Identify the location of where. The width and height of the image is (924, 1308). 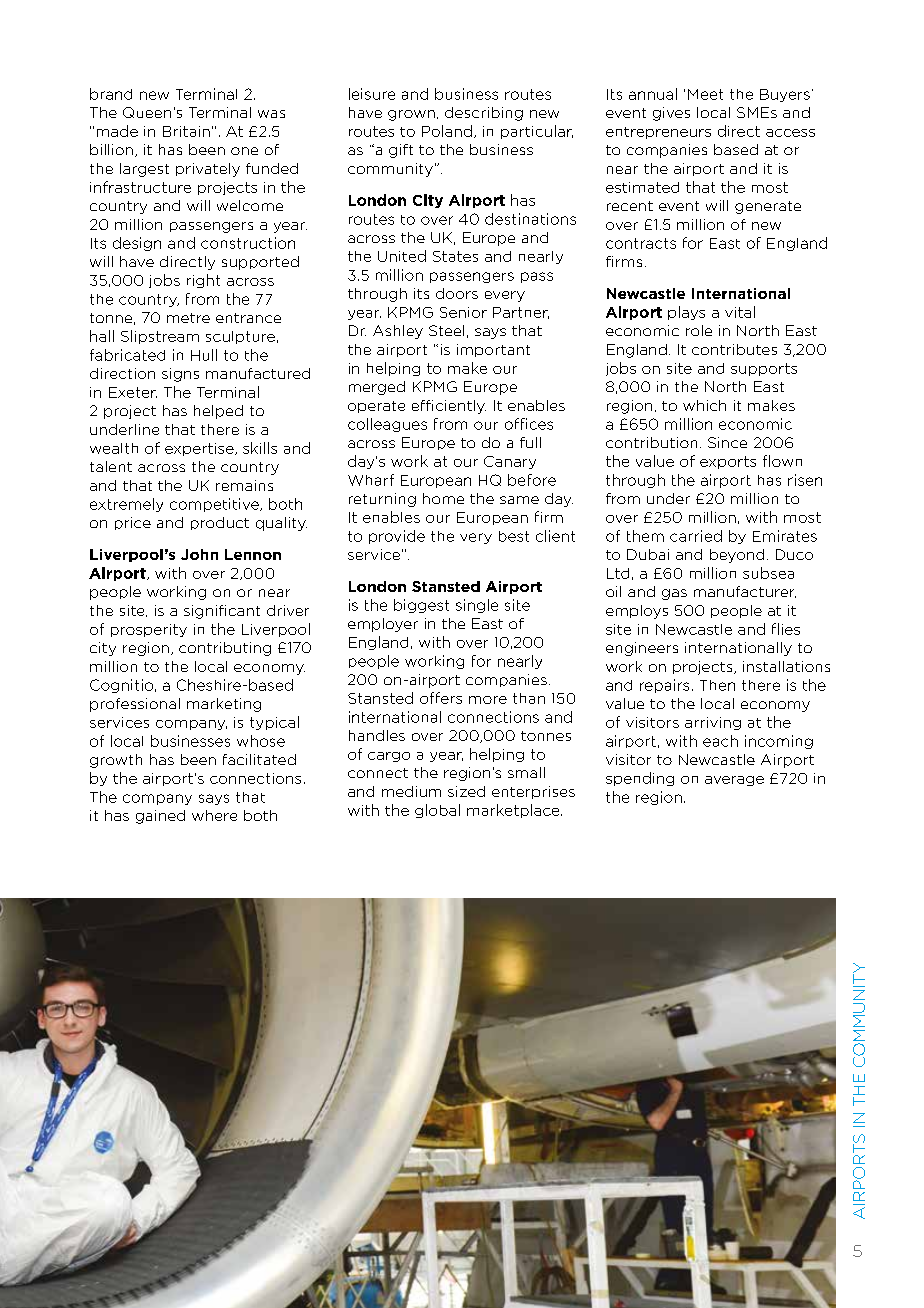
(214, 815).
